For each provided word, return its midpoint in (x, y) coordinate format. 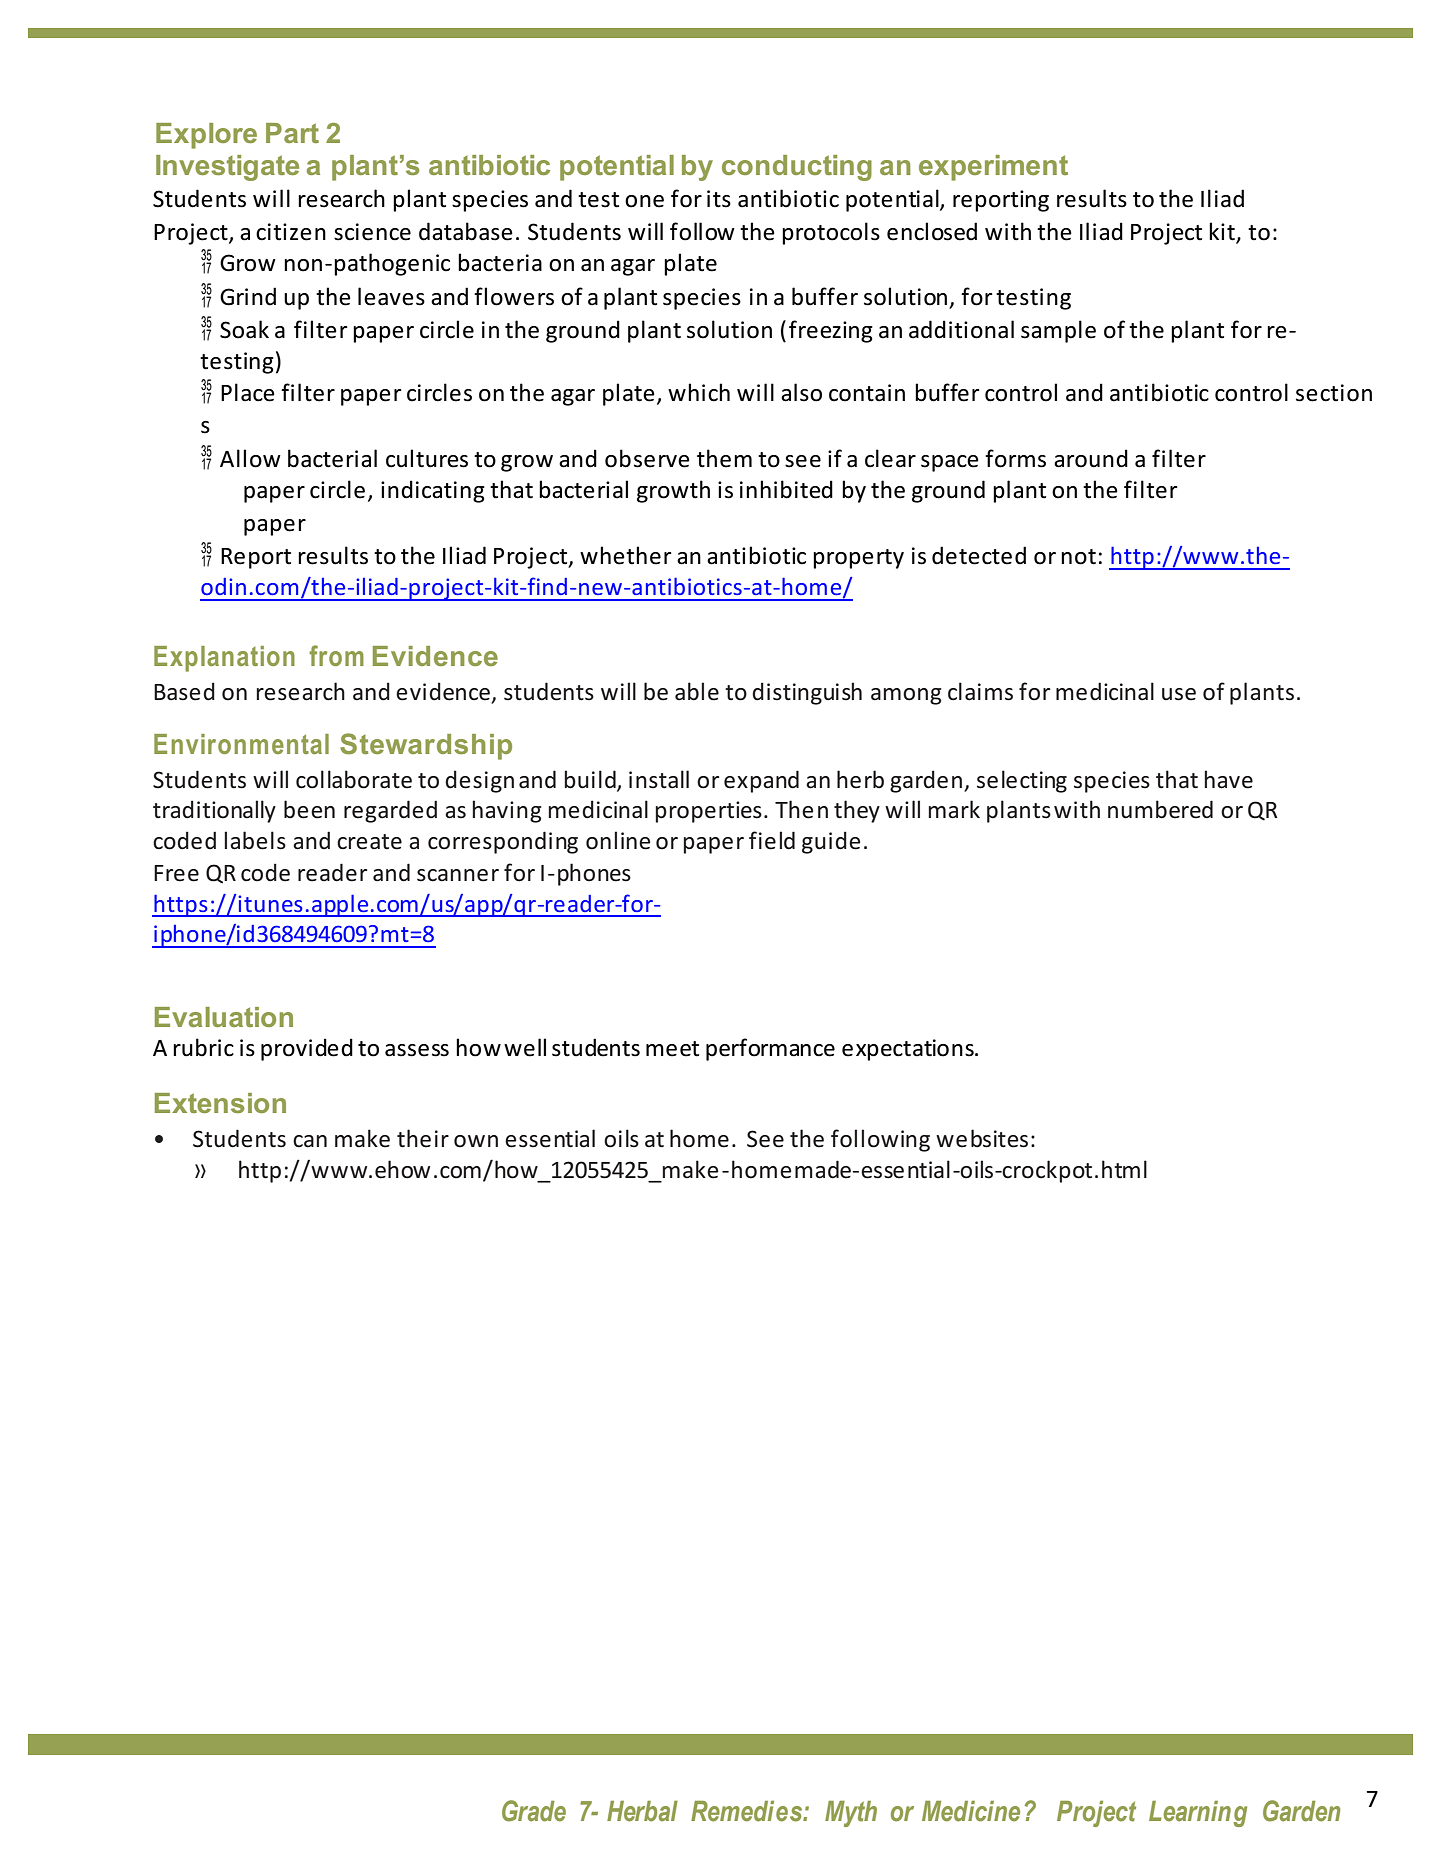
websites (982, 1138)
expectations (909, 1050)
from (336, 655)
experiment (993, 168)
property (858, 559)
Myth (851, 1814)
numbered (1160, 809)
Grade (534, 1811)
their (423, 1138)
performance (770, 1049)
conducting (797, 168)
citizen (291, 232)
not (1078, 557)
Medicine (971, 1811)
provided (307, 1049)
